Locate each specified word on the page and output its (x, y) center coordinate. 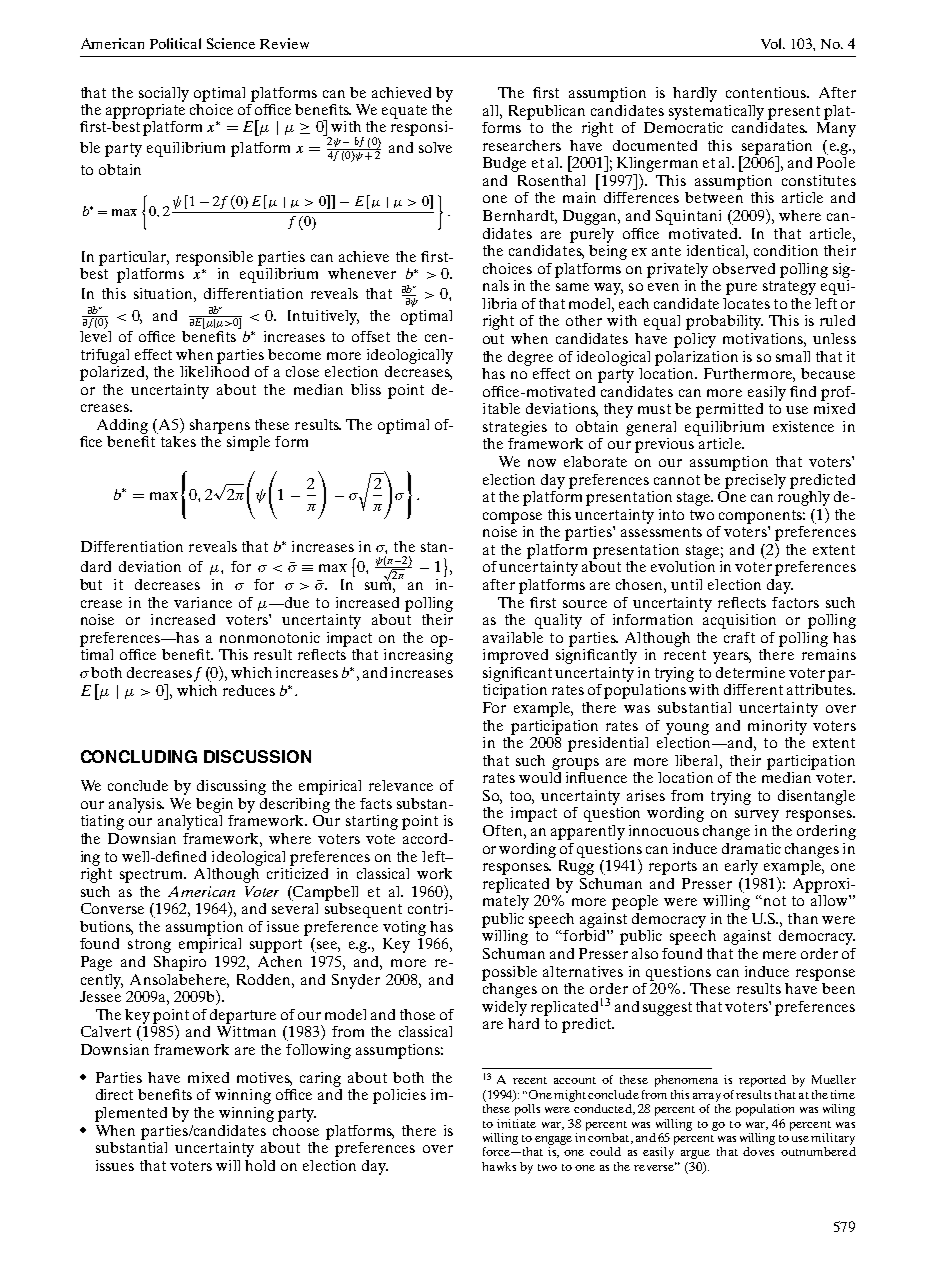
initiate (516, 1123)
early (741, 867)
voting (404, 928)
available (513, 637)
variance (203, 602)
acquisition (739, 620)
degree (530, 358)
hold (260, 1165)
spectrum (152, 876)
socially (164, 94)
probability (724, 322)
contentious (767, 92)
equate (404, 112)
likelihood (214, 370)
